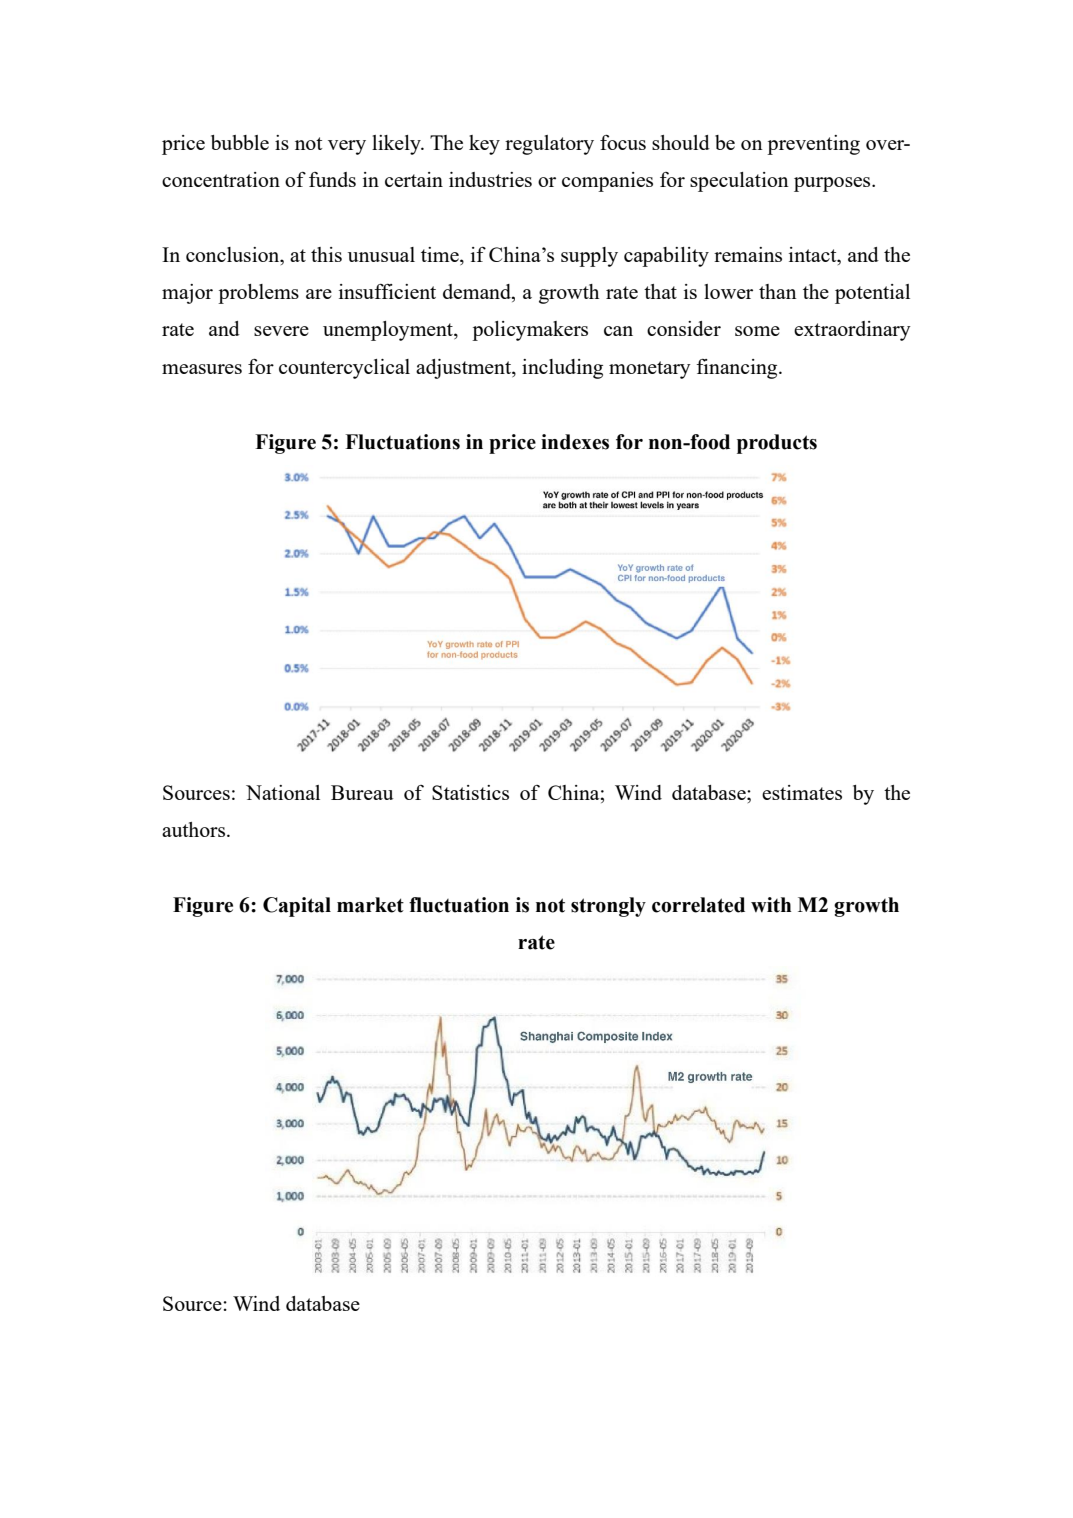 The height and width of the screenshot is (1518, 1073). What do you see at coordinates (283, 792) in the screenshot?
I see `National` at bounding box center [283, 792].
